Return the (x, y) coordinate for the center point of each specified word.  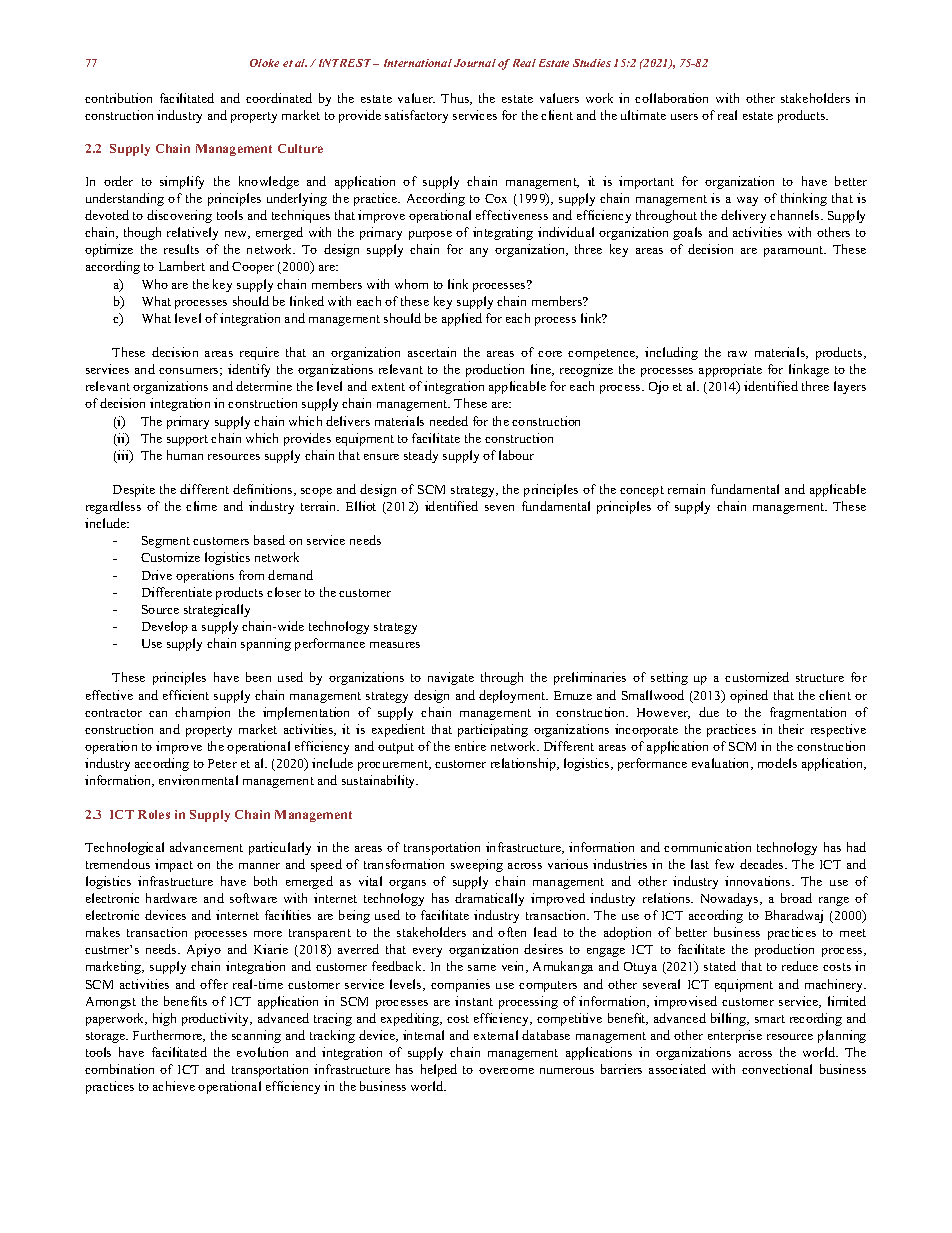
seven (499, 508)
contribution (118, 98)
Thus (456, 99)
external (496, 1035)
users (684, 117)
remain (686, 489)
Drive (157, 575)
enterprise (735, 1036)
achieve (174, 1086)
